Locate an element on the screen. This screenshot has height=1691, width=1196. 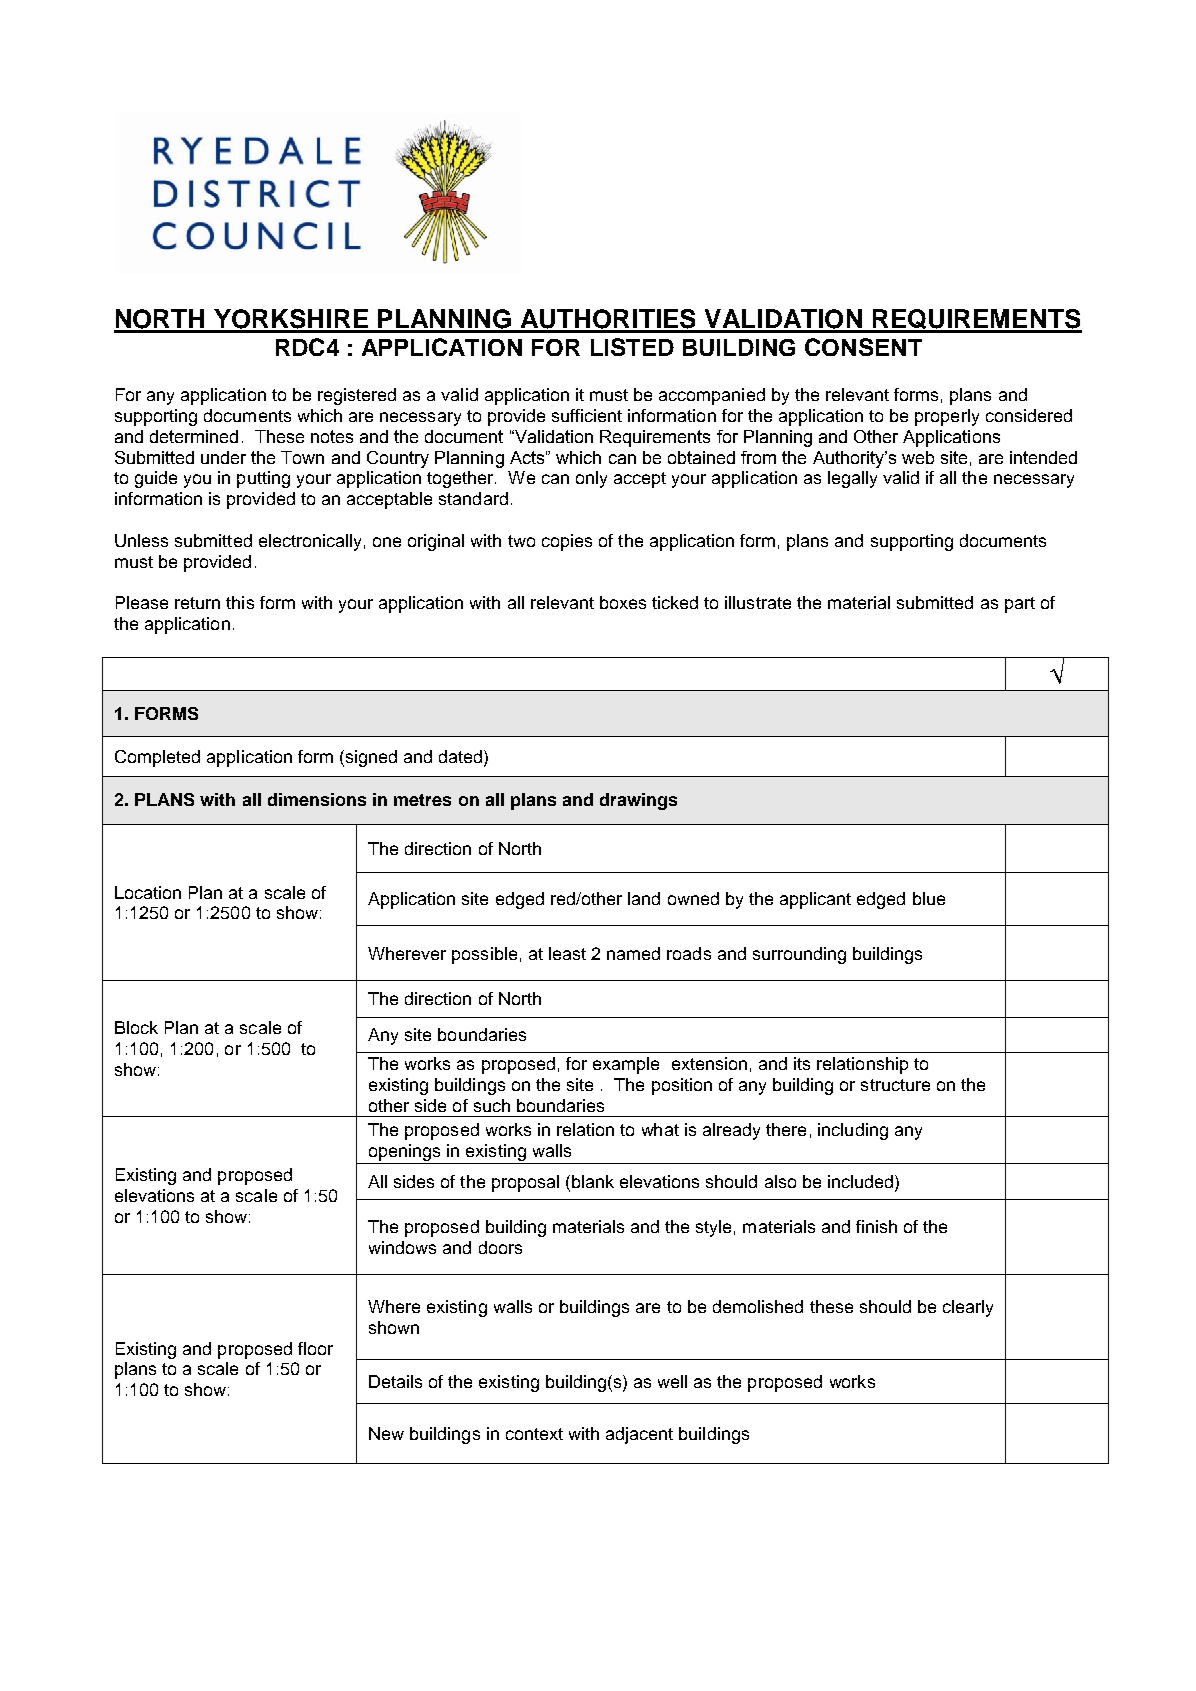
properly is located at coordinates (947, 417).
